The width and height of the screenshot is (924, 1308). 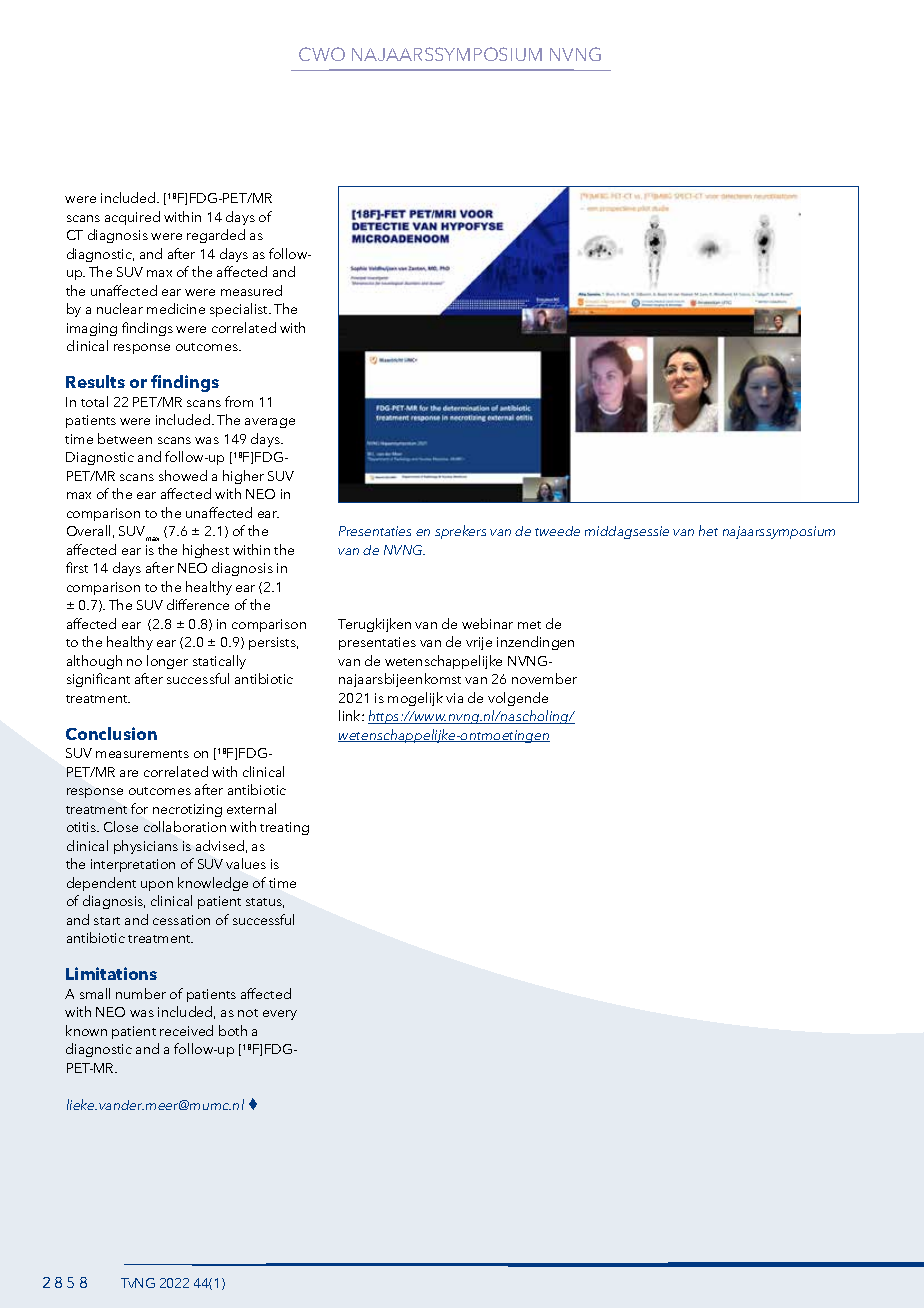 I want to click on webinar, so click(x=487, y=623).
